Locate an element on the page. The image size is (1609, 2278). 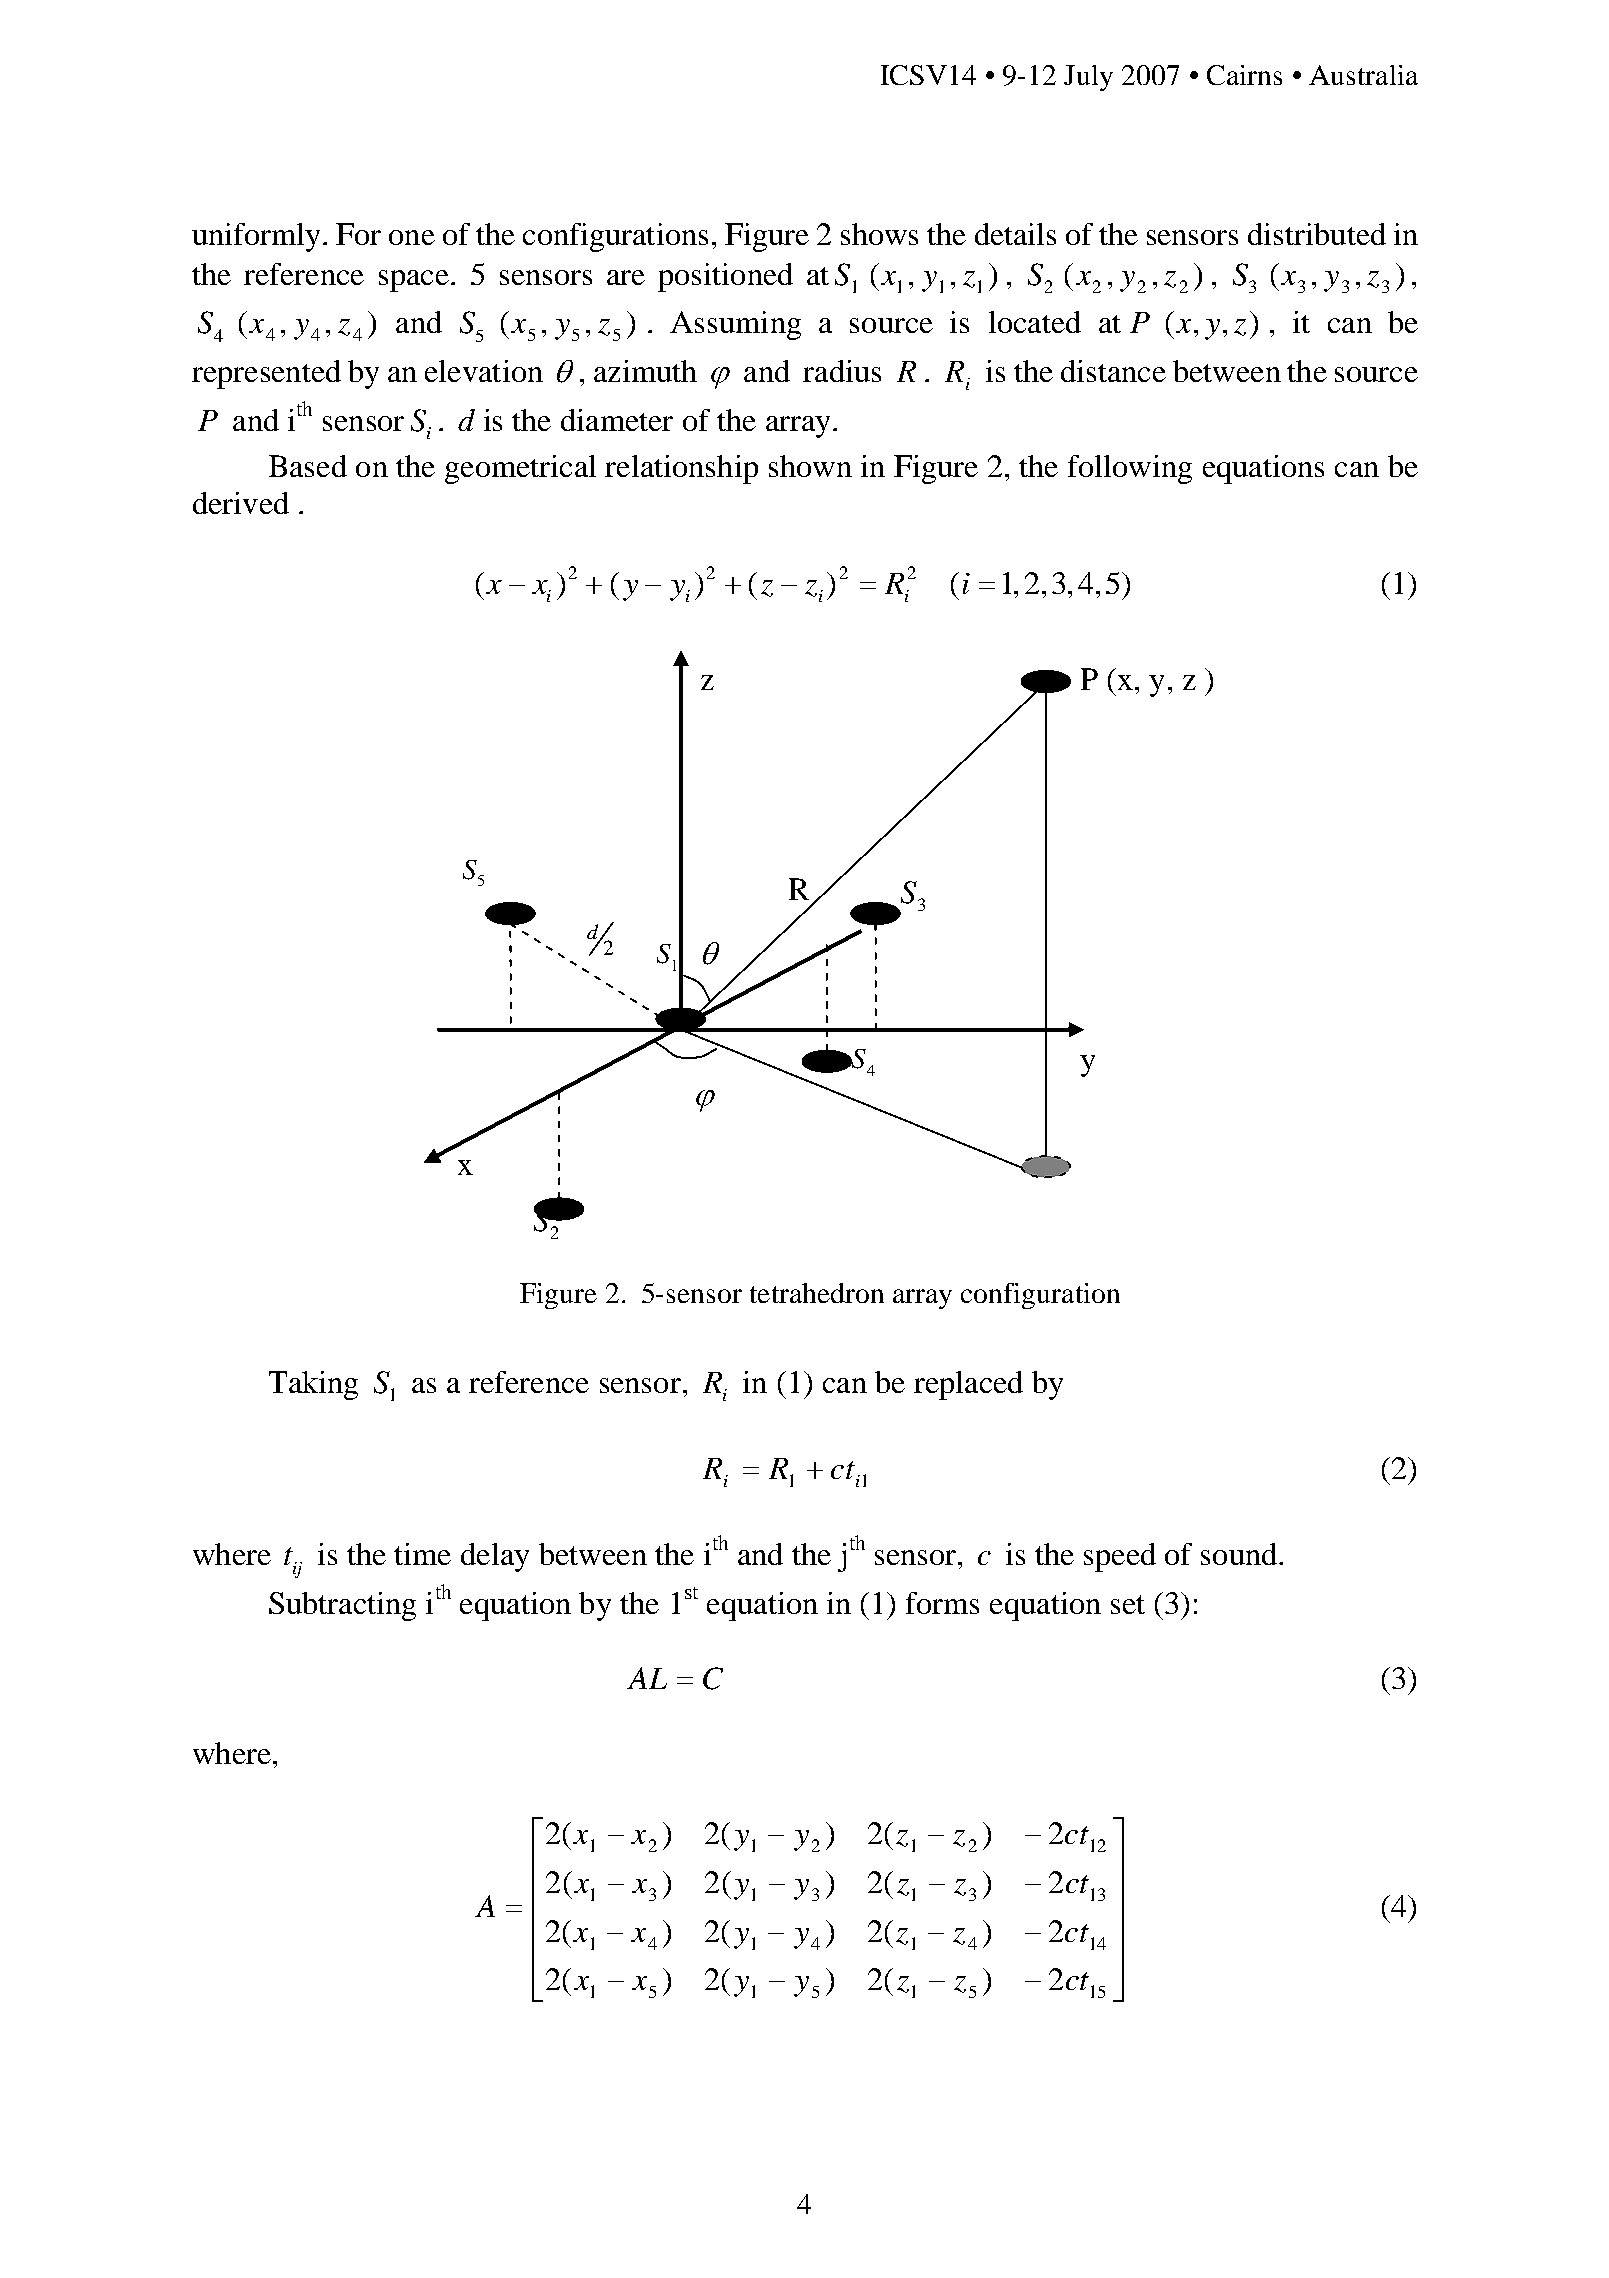
shown is located at coordinates (810, 466).
